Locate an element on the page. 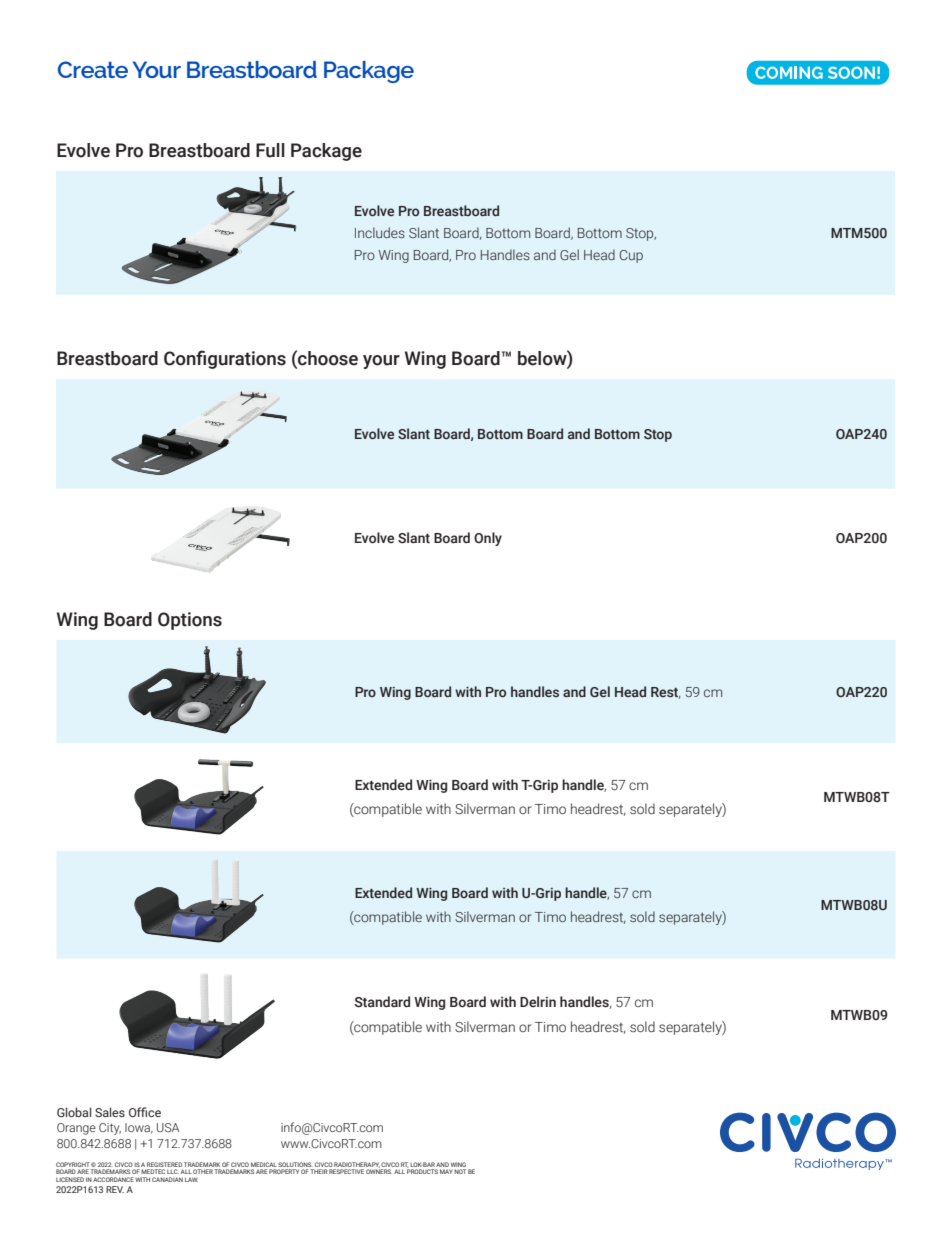  REGISTERED is located at coordinates (164, 1164).
